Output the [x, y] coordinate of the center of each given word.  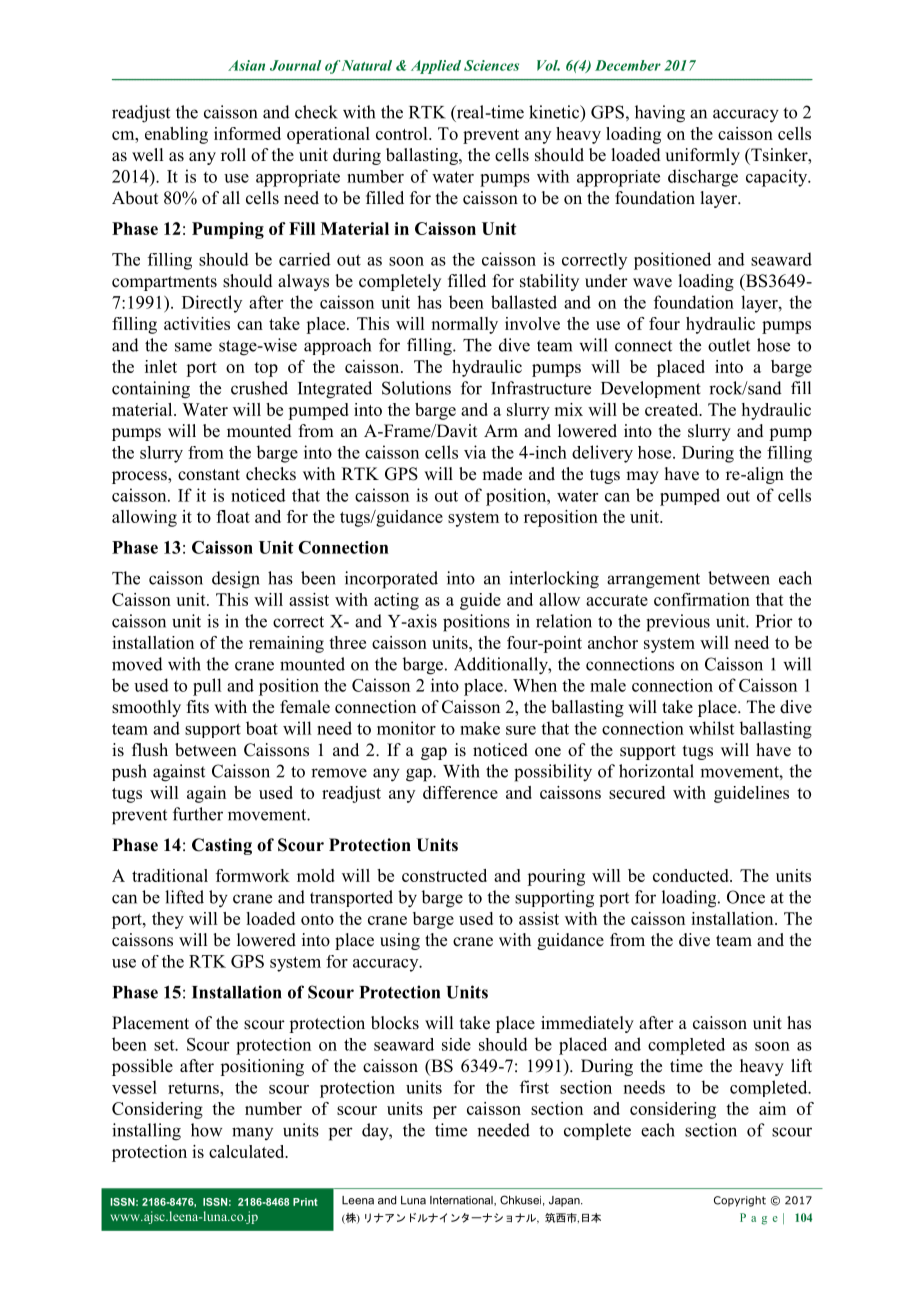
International [462, 1201]
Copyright [740, 1201]
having [660, 114]
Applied [436, 67]
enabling [176, 135]
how [207, 1130]
